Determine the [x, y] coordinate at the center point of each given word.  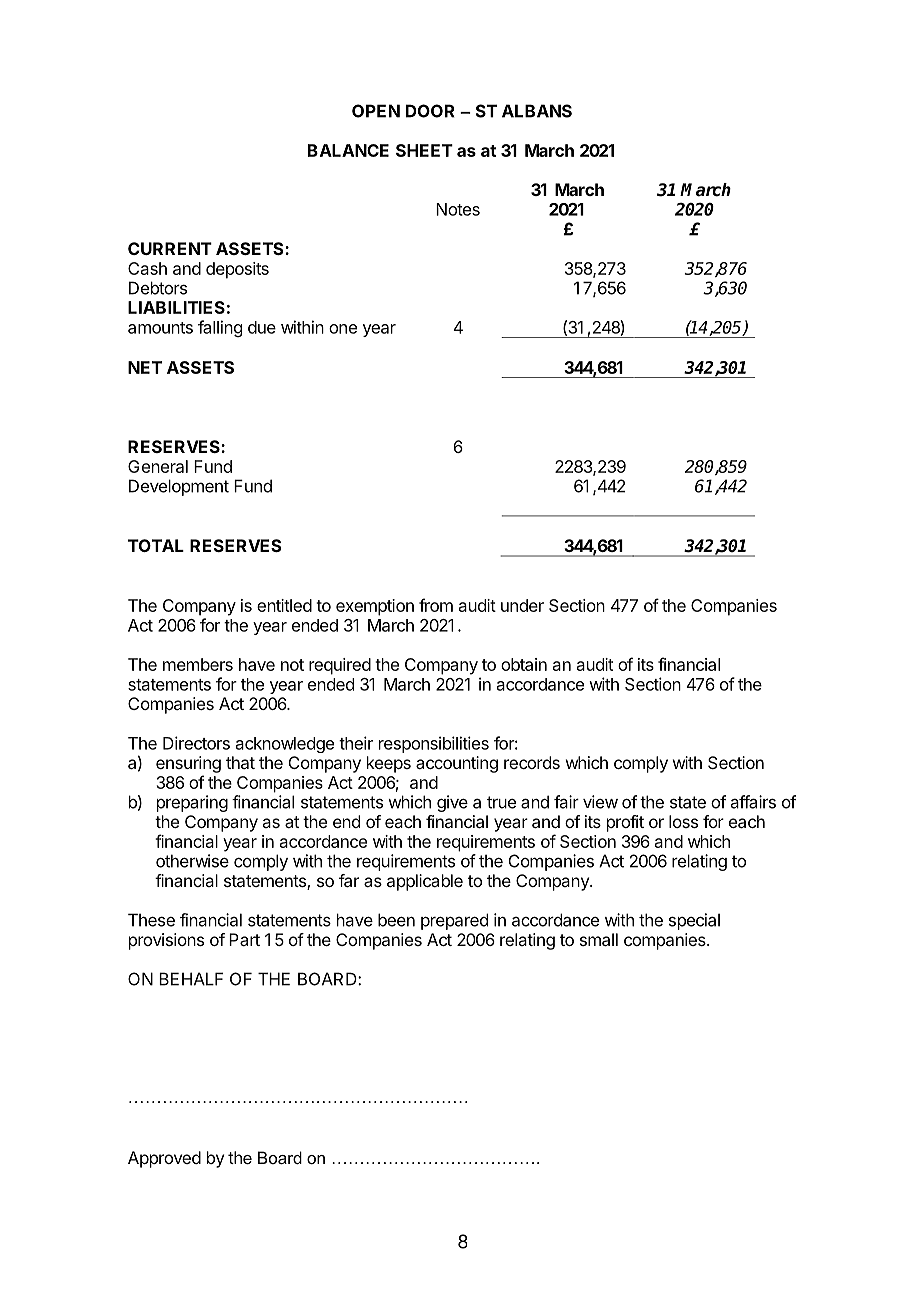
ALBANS [537, 111]
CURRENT [170, 248]
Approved [164, 1159]
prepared [454, 921]
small [599, 939]
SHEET [424, 150]
